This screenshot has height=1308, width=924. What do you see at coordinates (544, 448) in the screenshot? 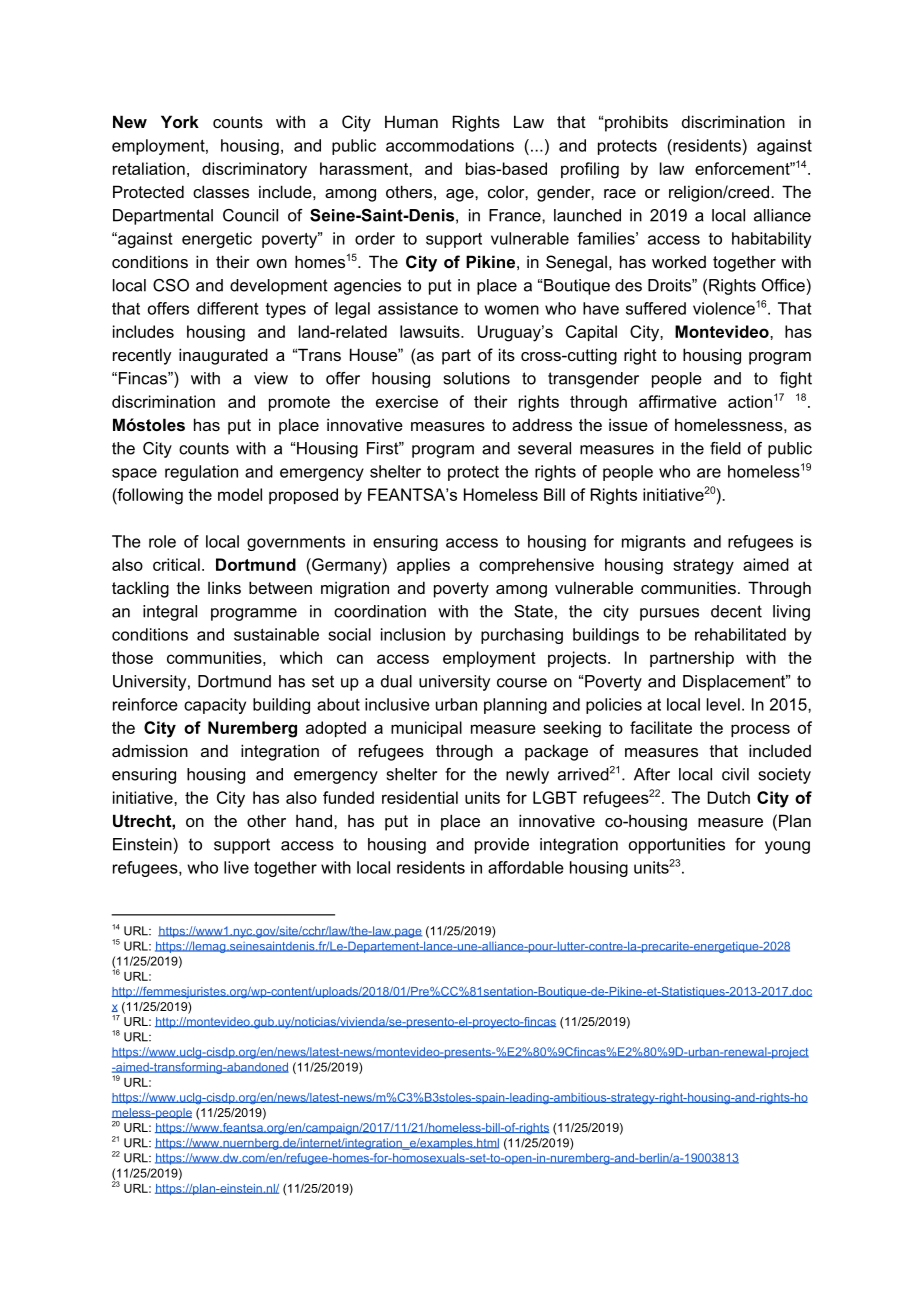
I see `several` at bounding box center [544, 448].
